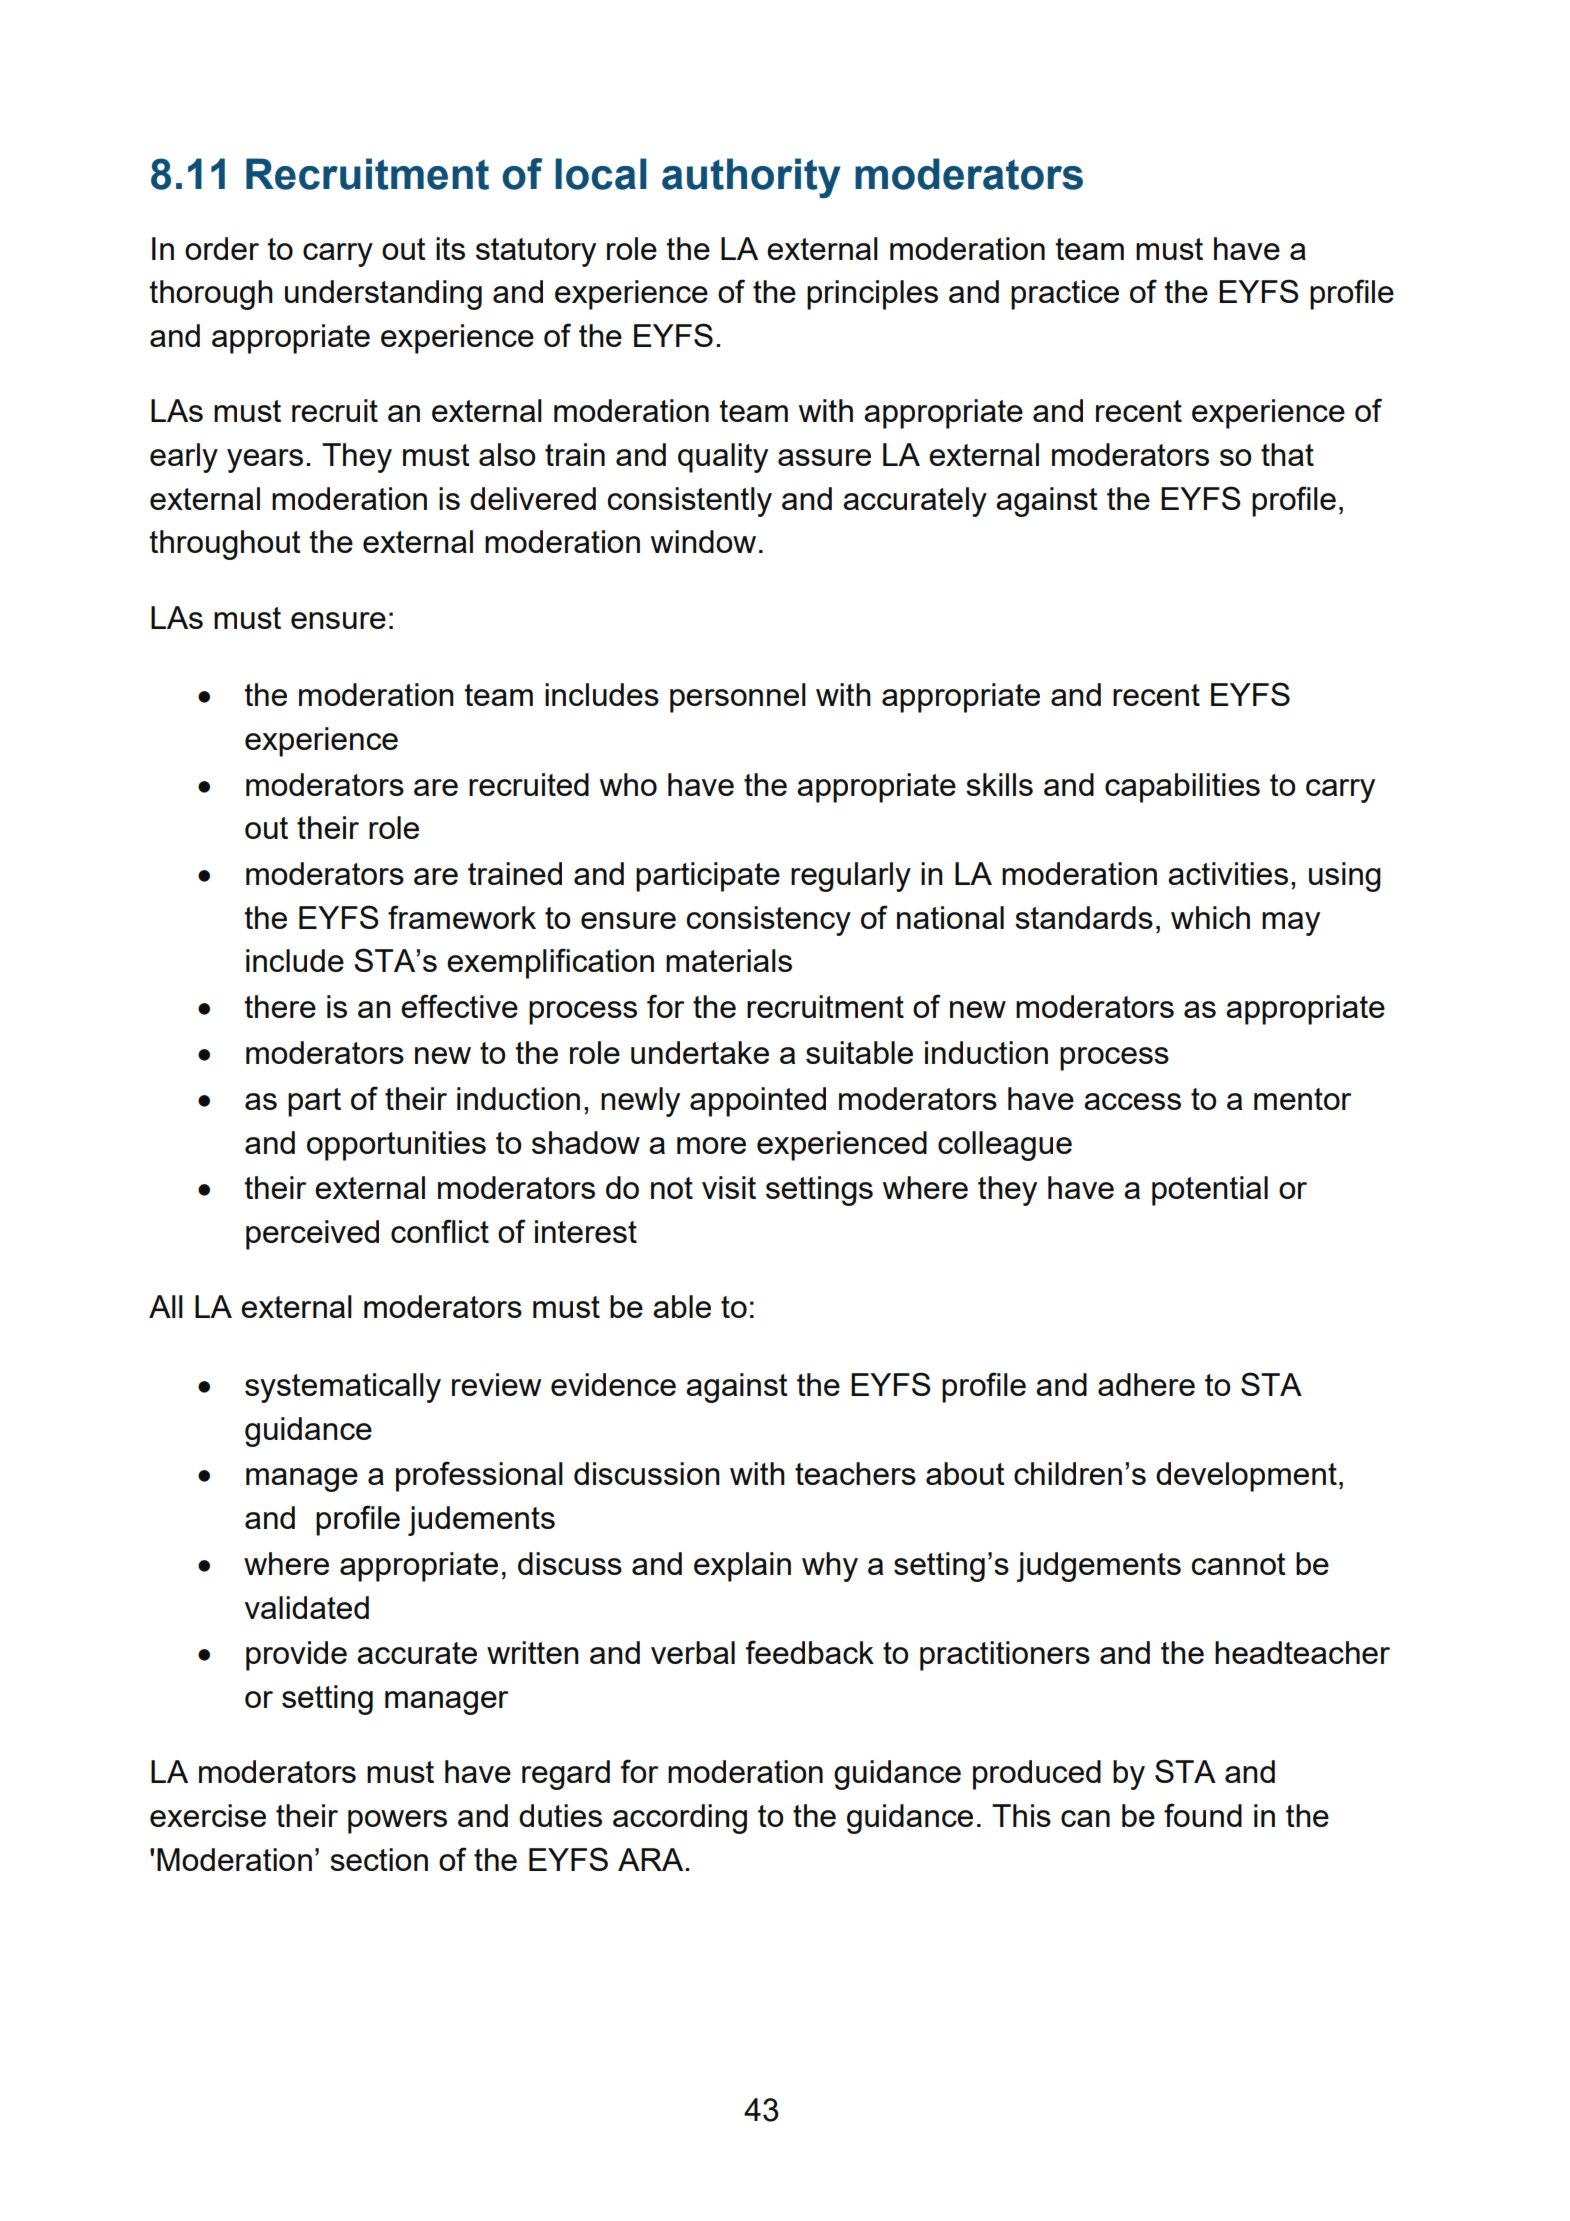 This screenshot has height=2221, width=1570. What do you see at coordinates (738, 698) in the screenshot?
I see `personnel` at bounding box center [738, 698].
